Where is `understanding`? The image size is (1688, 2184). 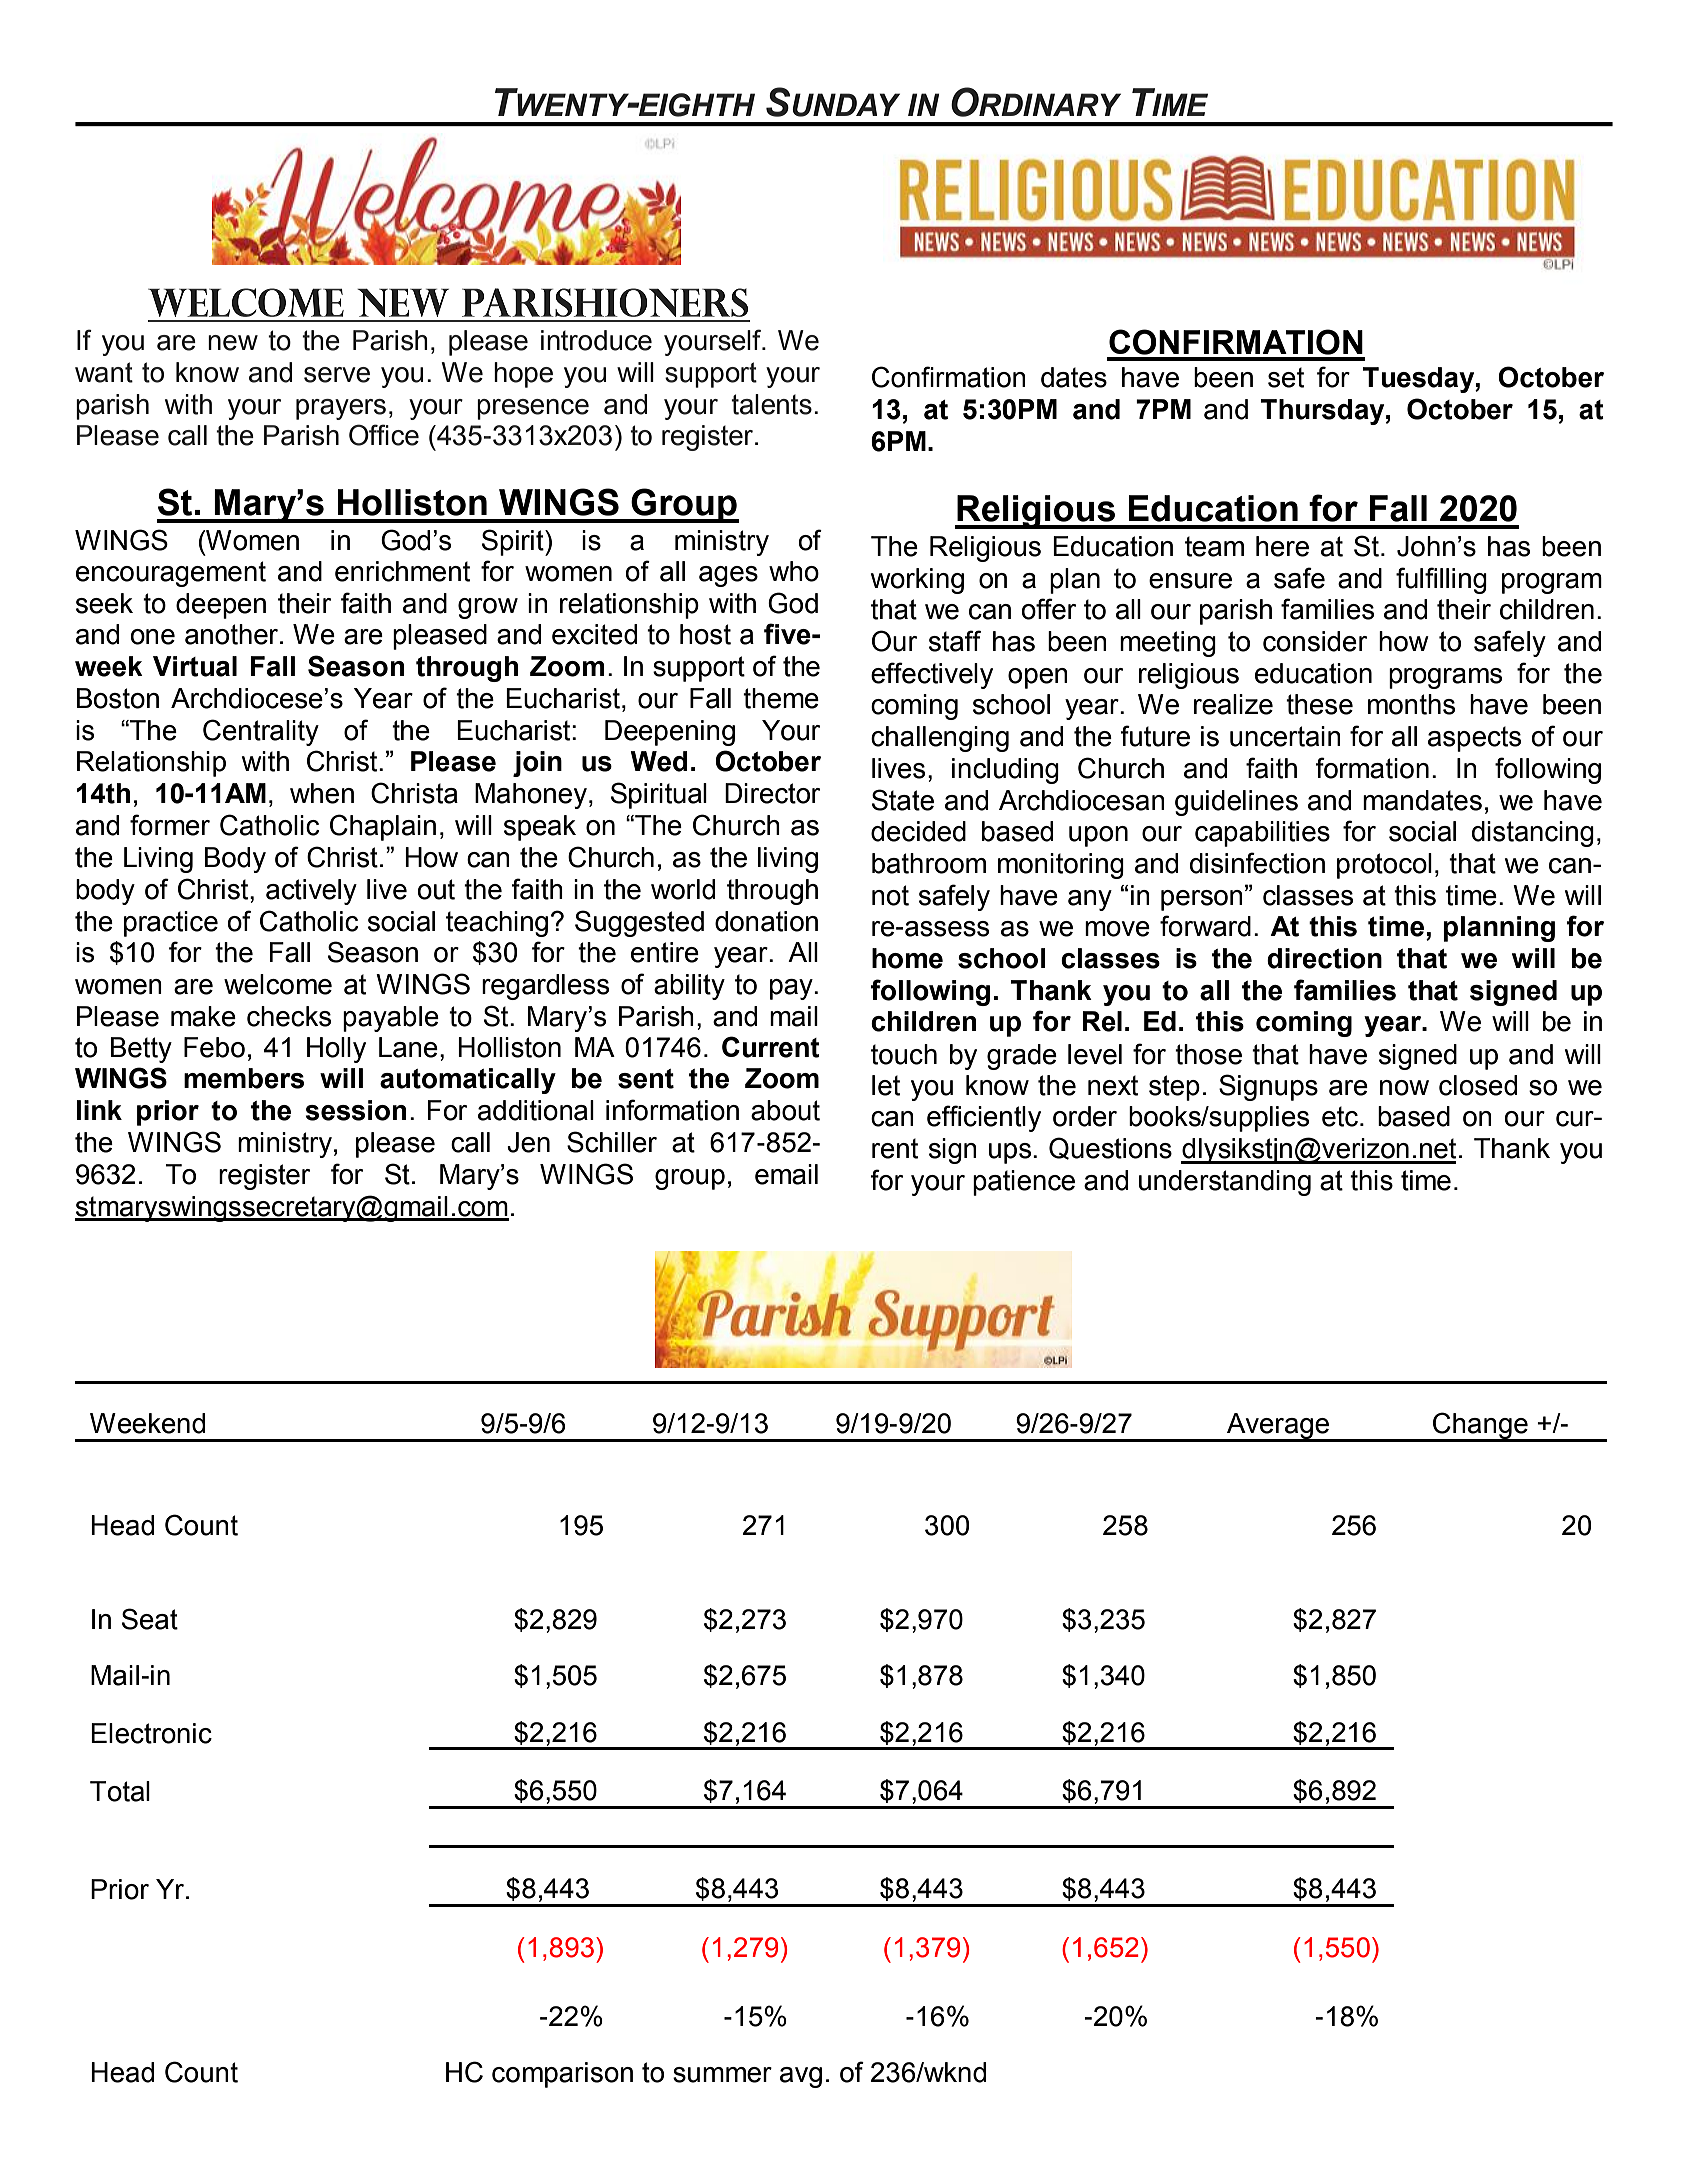 understanding is located at coordinates (1225, 1183).
